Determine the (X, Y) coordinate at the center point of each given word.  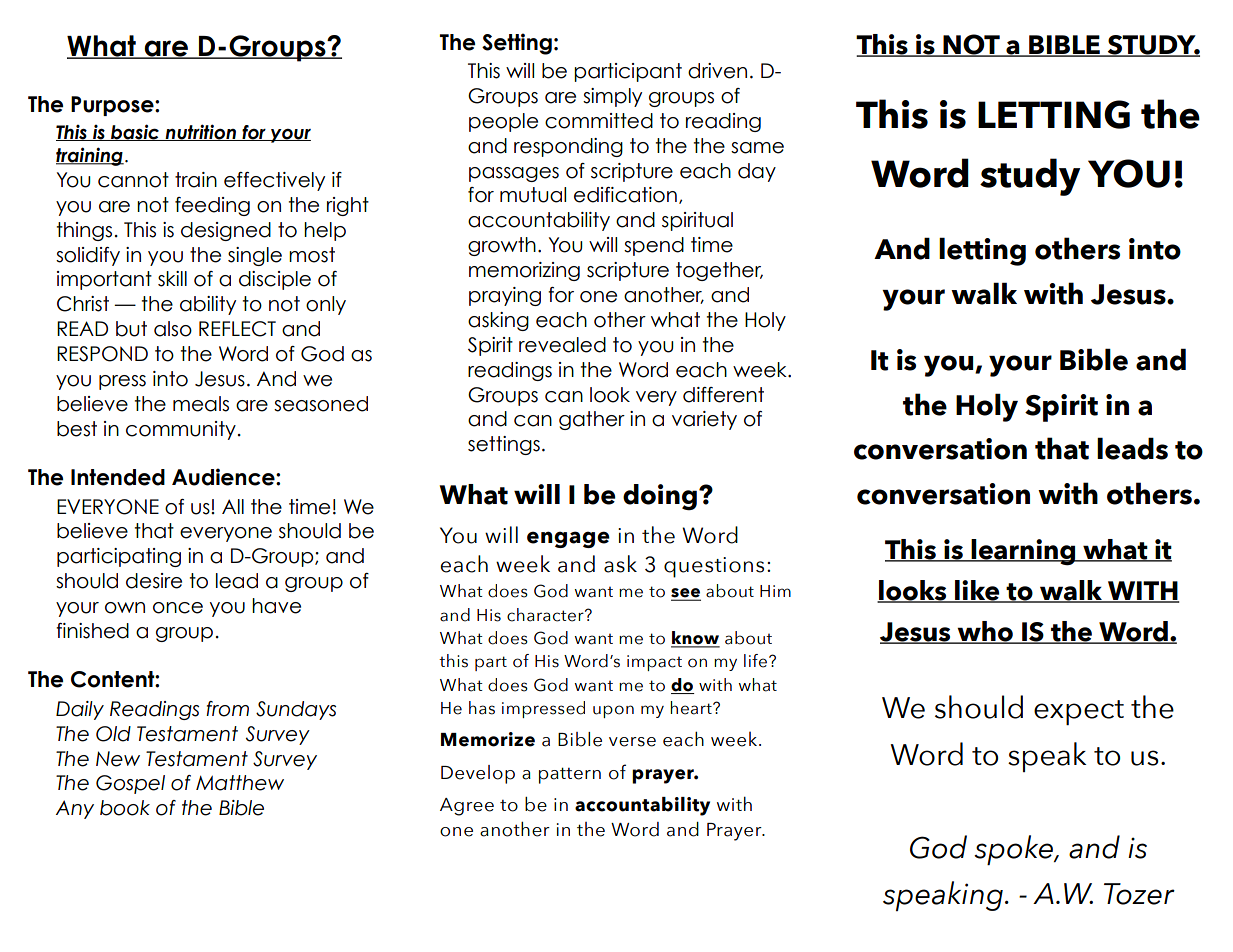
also (173, 329)
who (985, 632)
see (686, 594)
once (178, 608)
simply (612, 97)
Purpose (113, 106)
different (723, 395)
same (757, 148)
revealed (562, 345)
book (125, 808)
